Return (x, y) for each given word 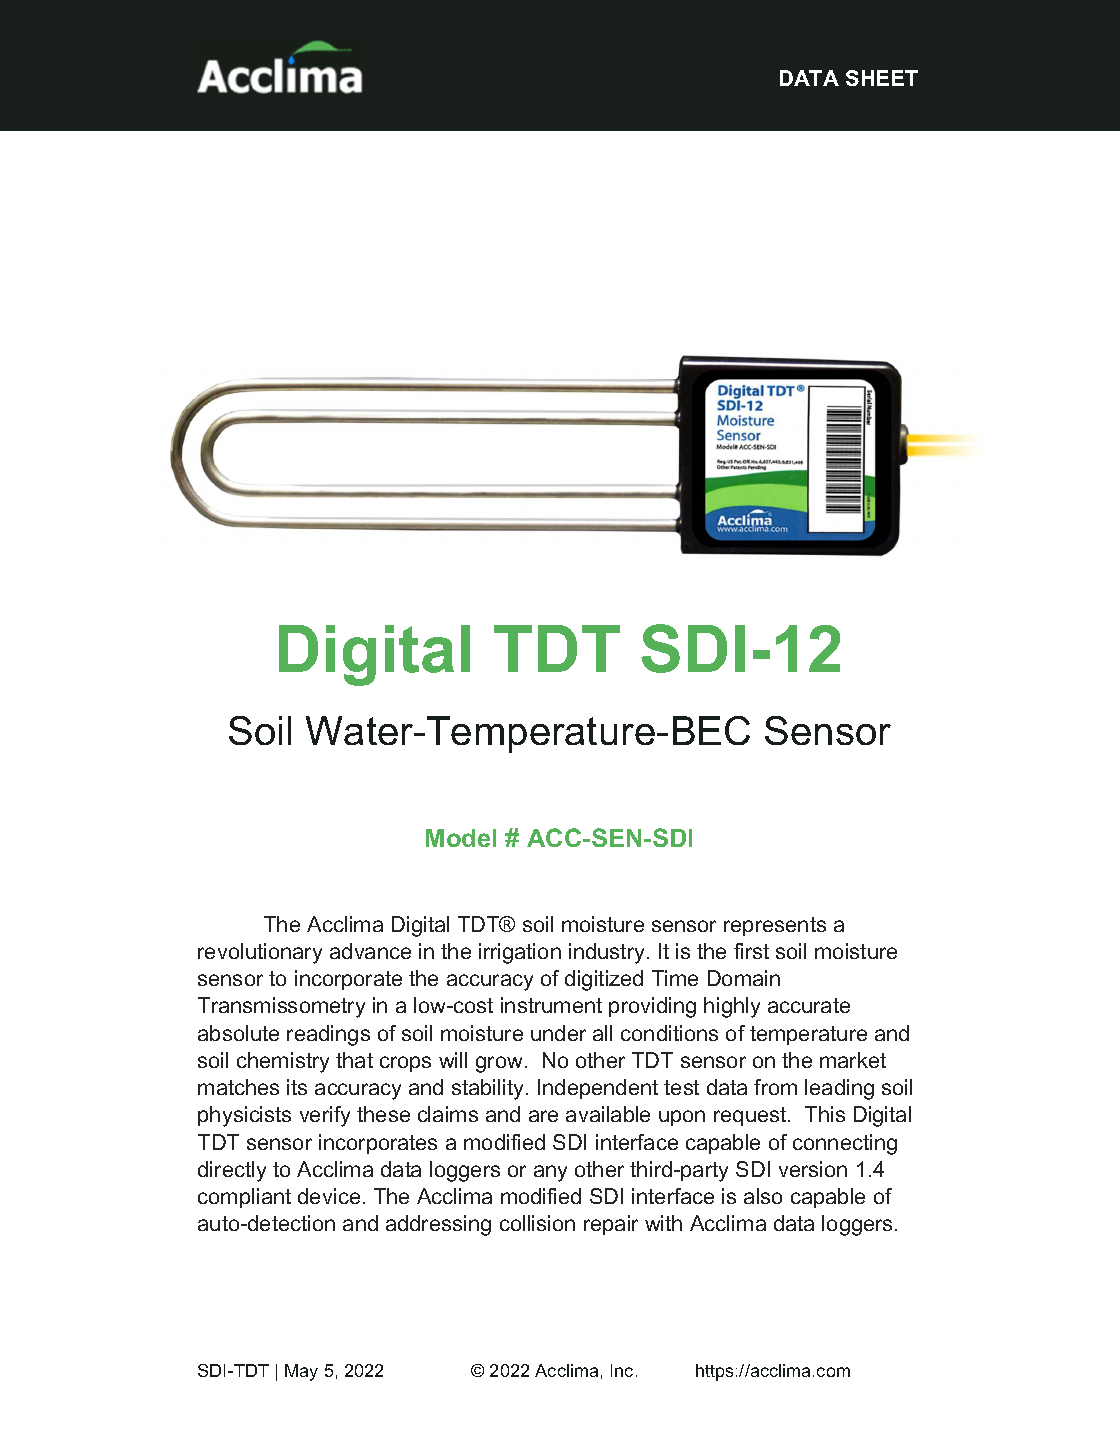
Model (461, 838)
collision (537, 1223)
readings (328, 1035)
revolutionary (260, 953)
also (763, 1196)
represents (775, 926)
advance (370, 951)
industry (606, 953)
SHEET (882, 78)
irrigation (520, 953)
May (301, 1372)
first (751, 951)
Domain (744, 978)
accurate (809, 1005)
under (558, 1033)
